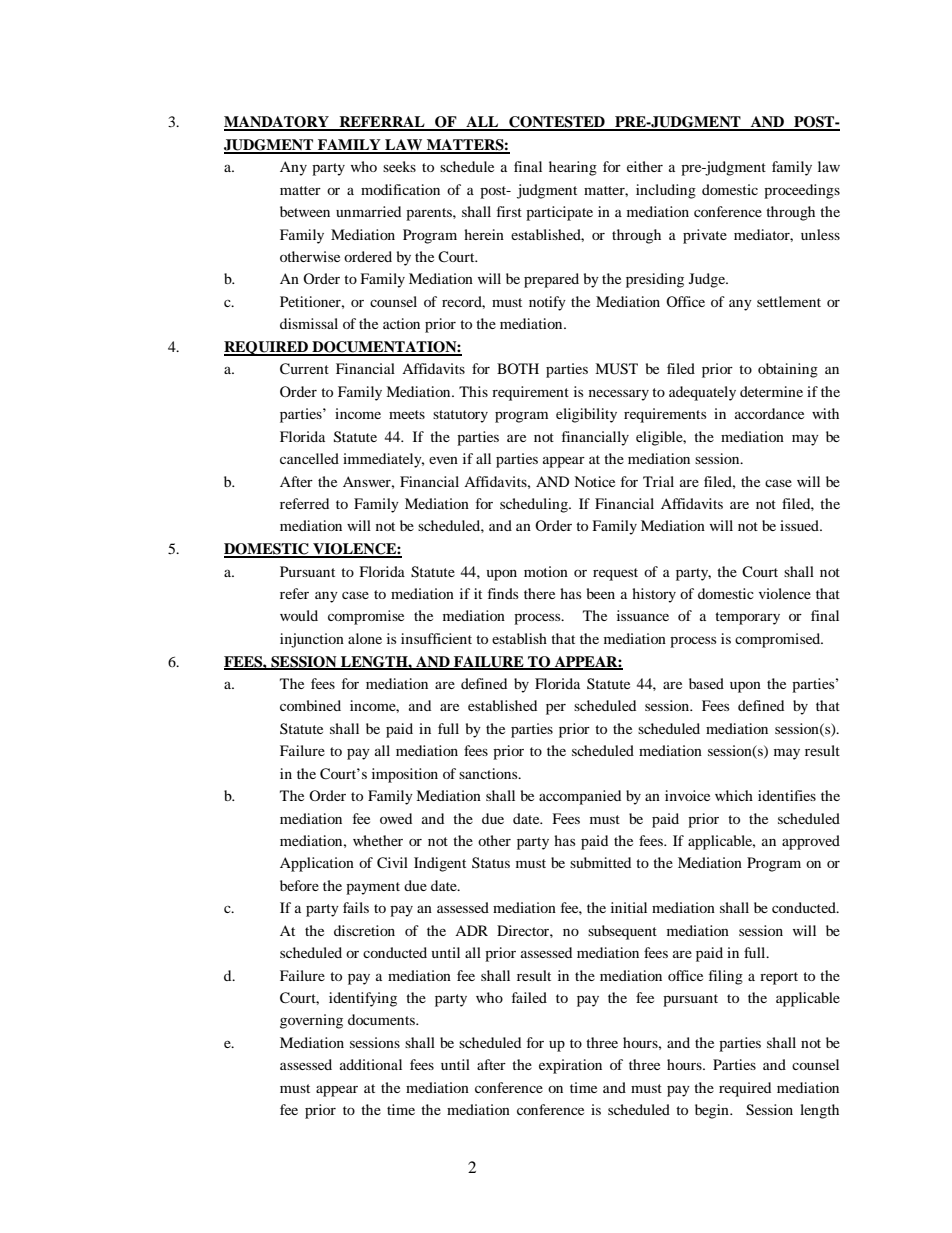 Image resolution: width=952 pixels, height=1233 pixels. I want to click on scheduling, so click(535, 505).
